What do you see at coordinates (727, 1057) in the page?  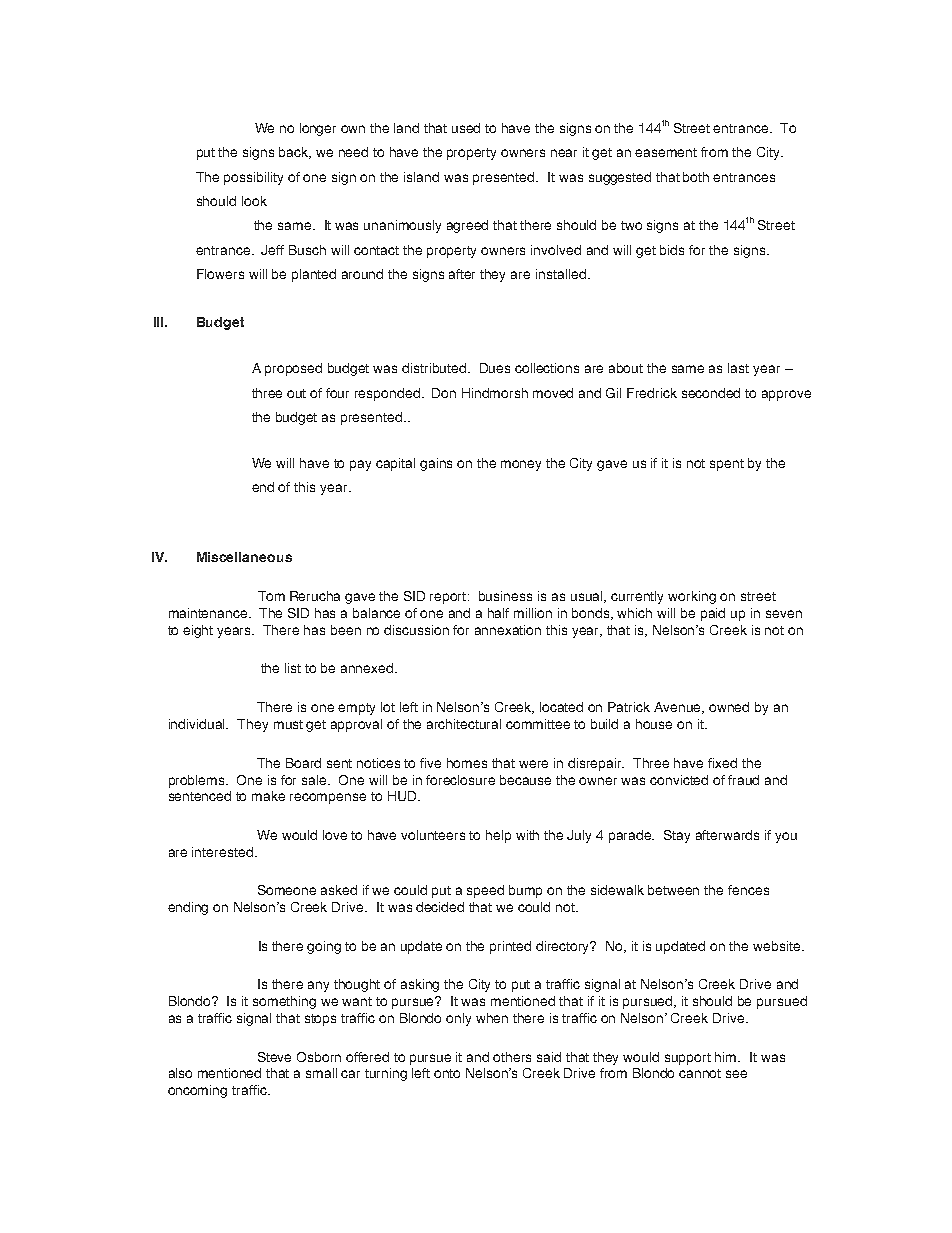 I see `him` at bounding box center [727, 1057].
